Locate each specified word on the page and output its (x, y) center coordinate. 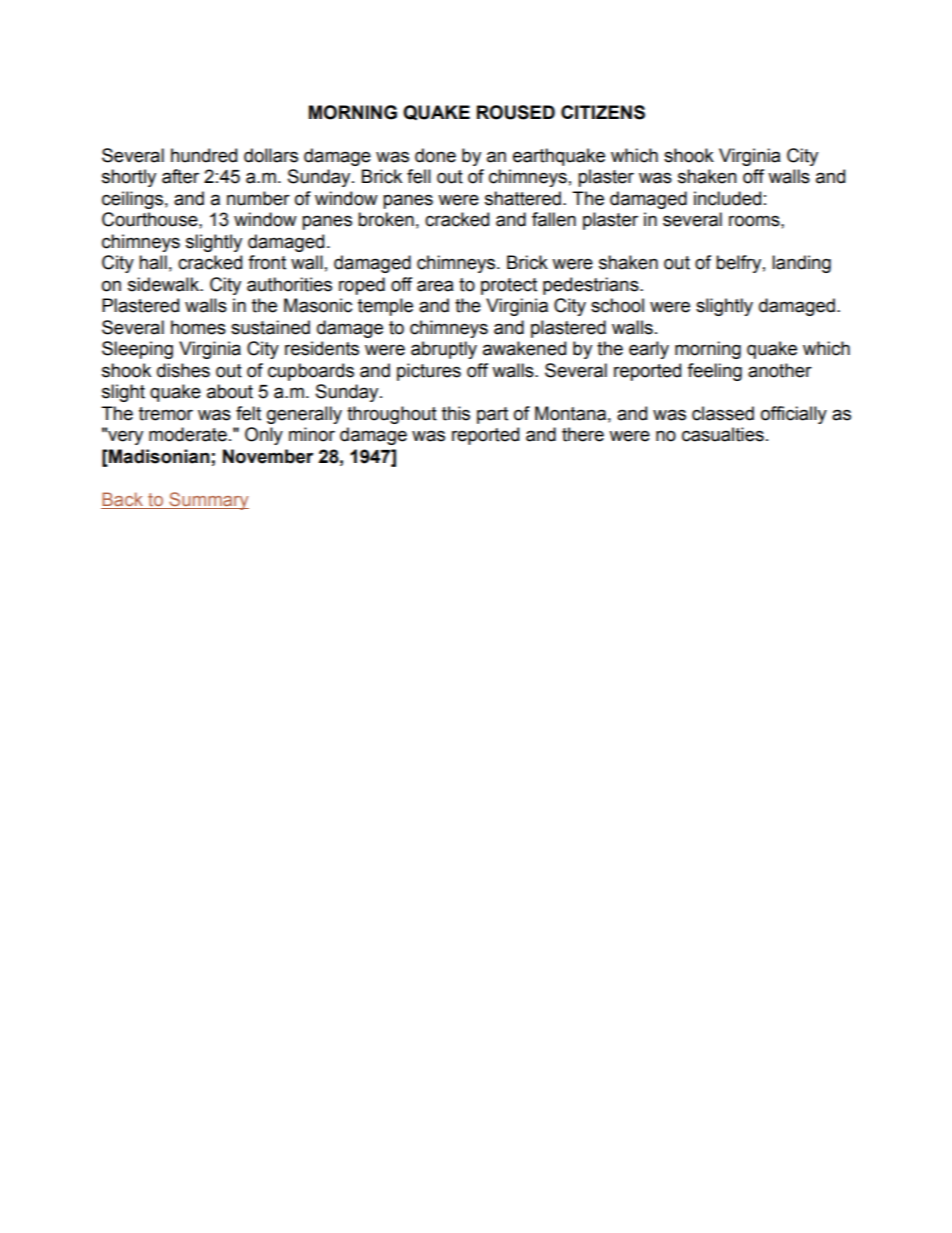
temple (385, 307)
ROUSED (516, 112)
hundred (204, 155)
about (230, 391)
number (258, 198)
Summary (208, 501)
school (617, 305)
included (727, 198)
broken (386, 219)
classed (723, 413)
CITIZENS (603, 112)
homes (198, 327)
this (456, 413)
